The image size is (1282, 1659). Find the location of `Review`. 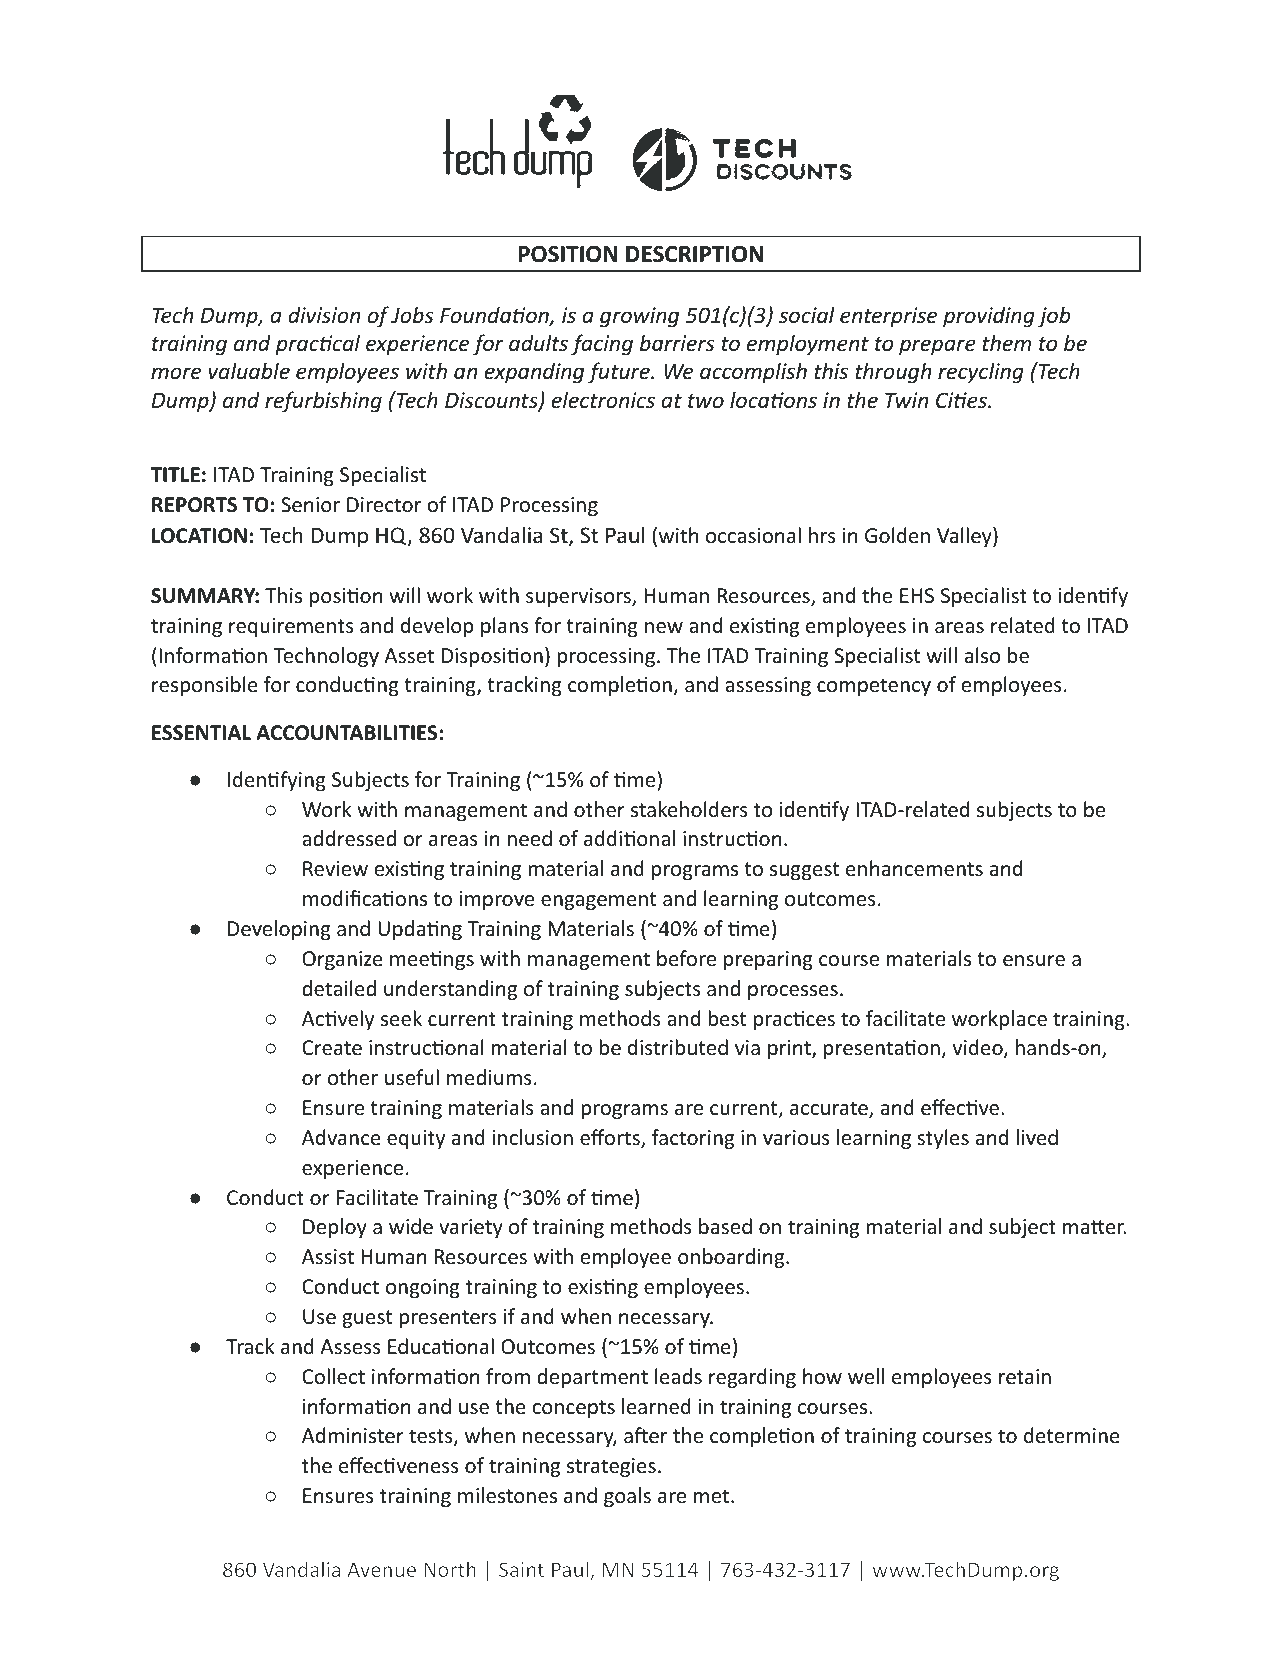

Review is located at coordinates (335, 869).
